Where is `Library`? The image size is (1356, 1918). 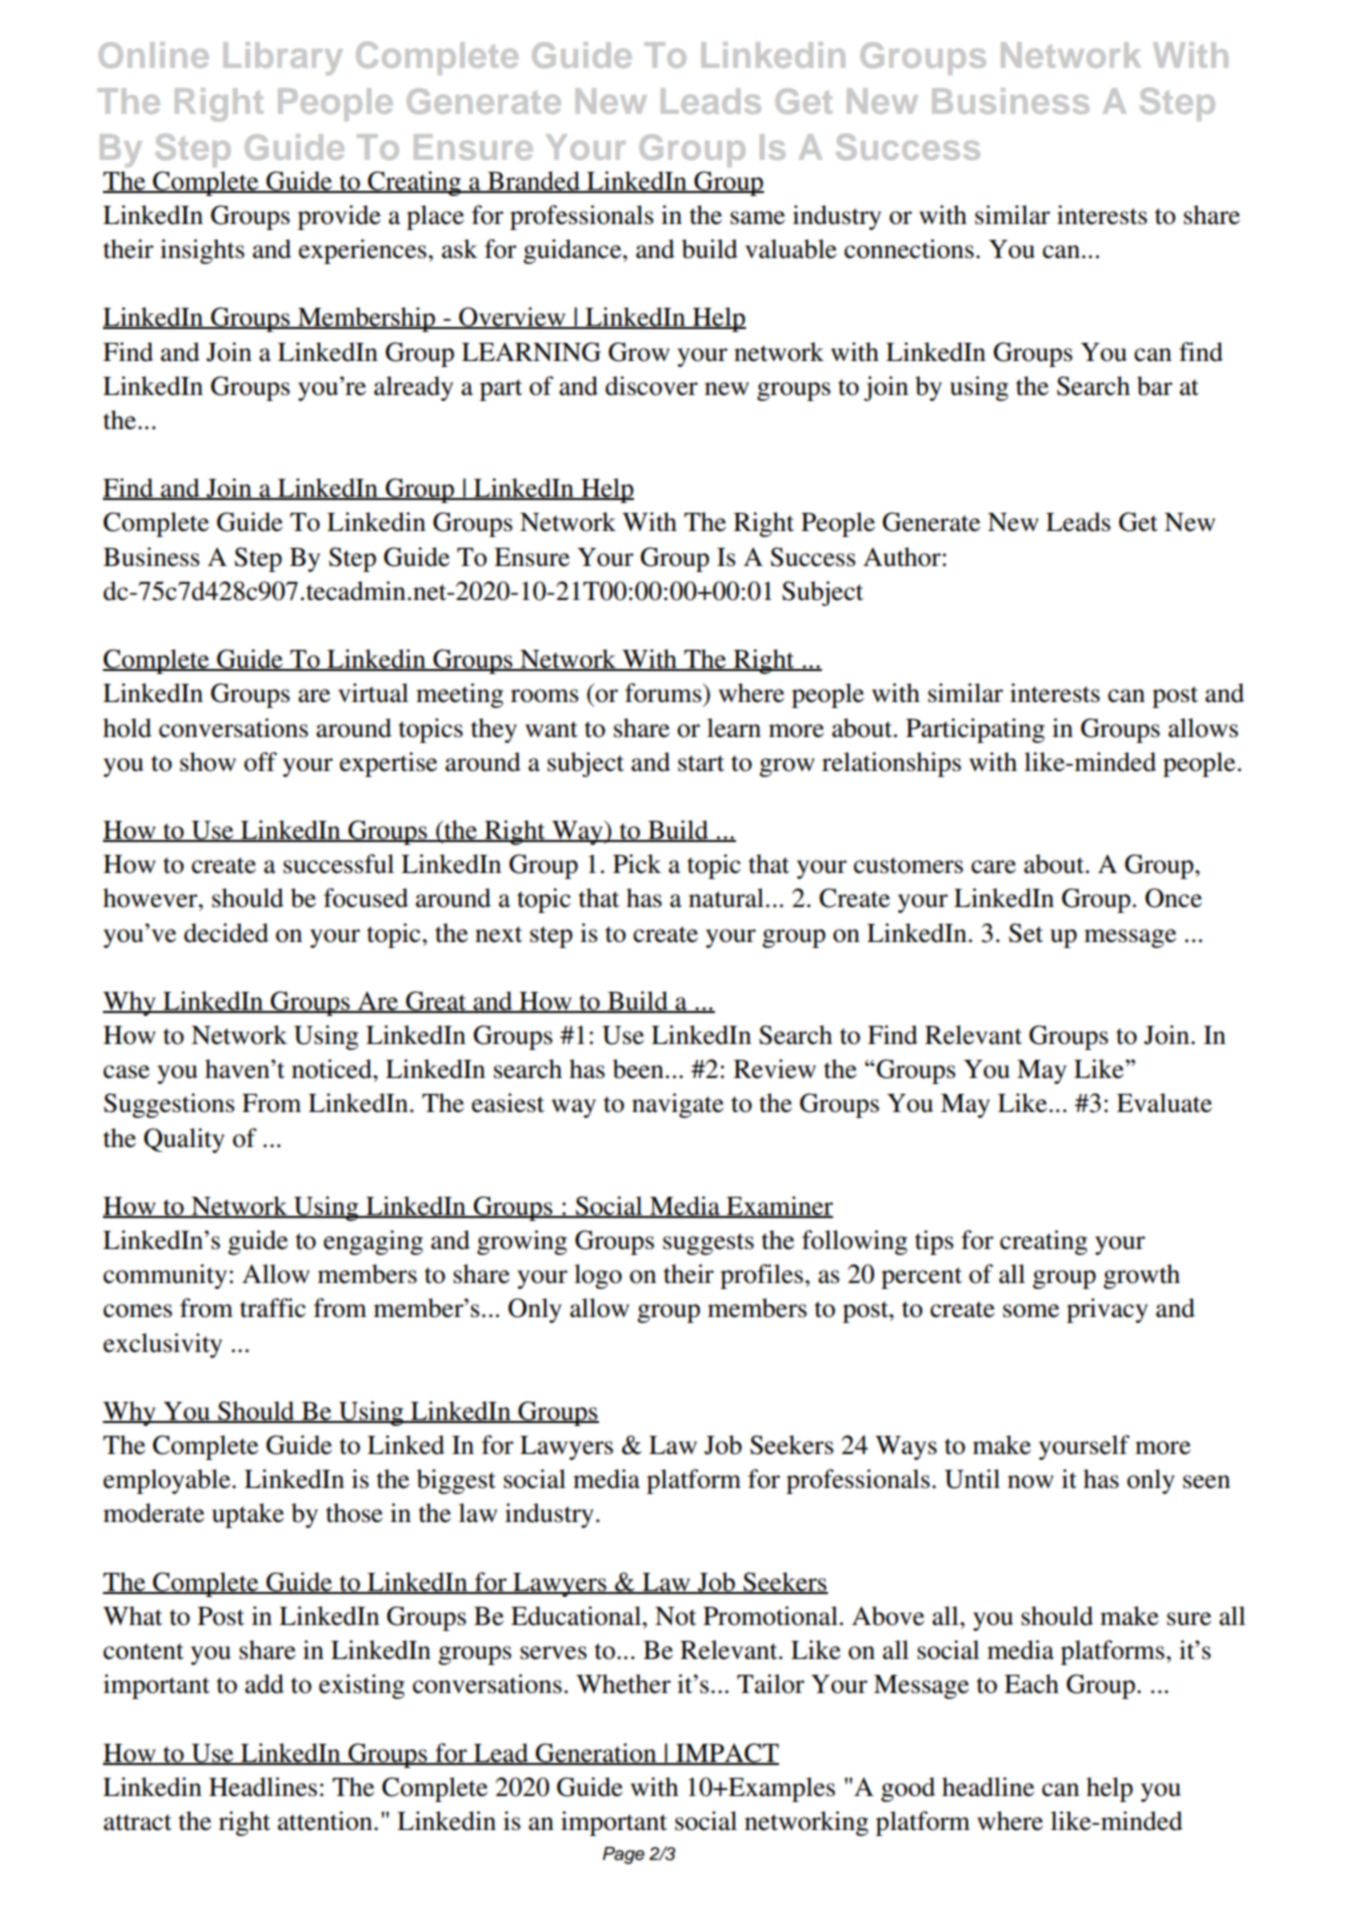
Library is located at coordinates (283, 58).
